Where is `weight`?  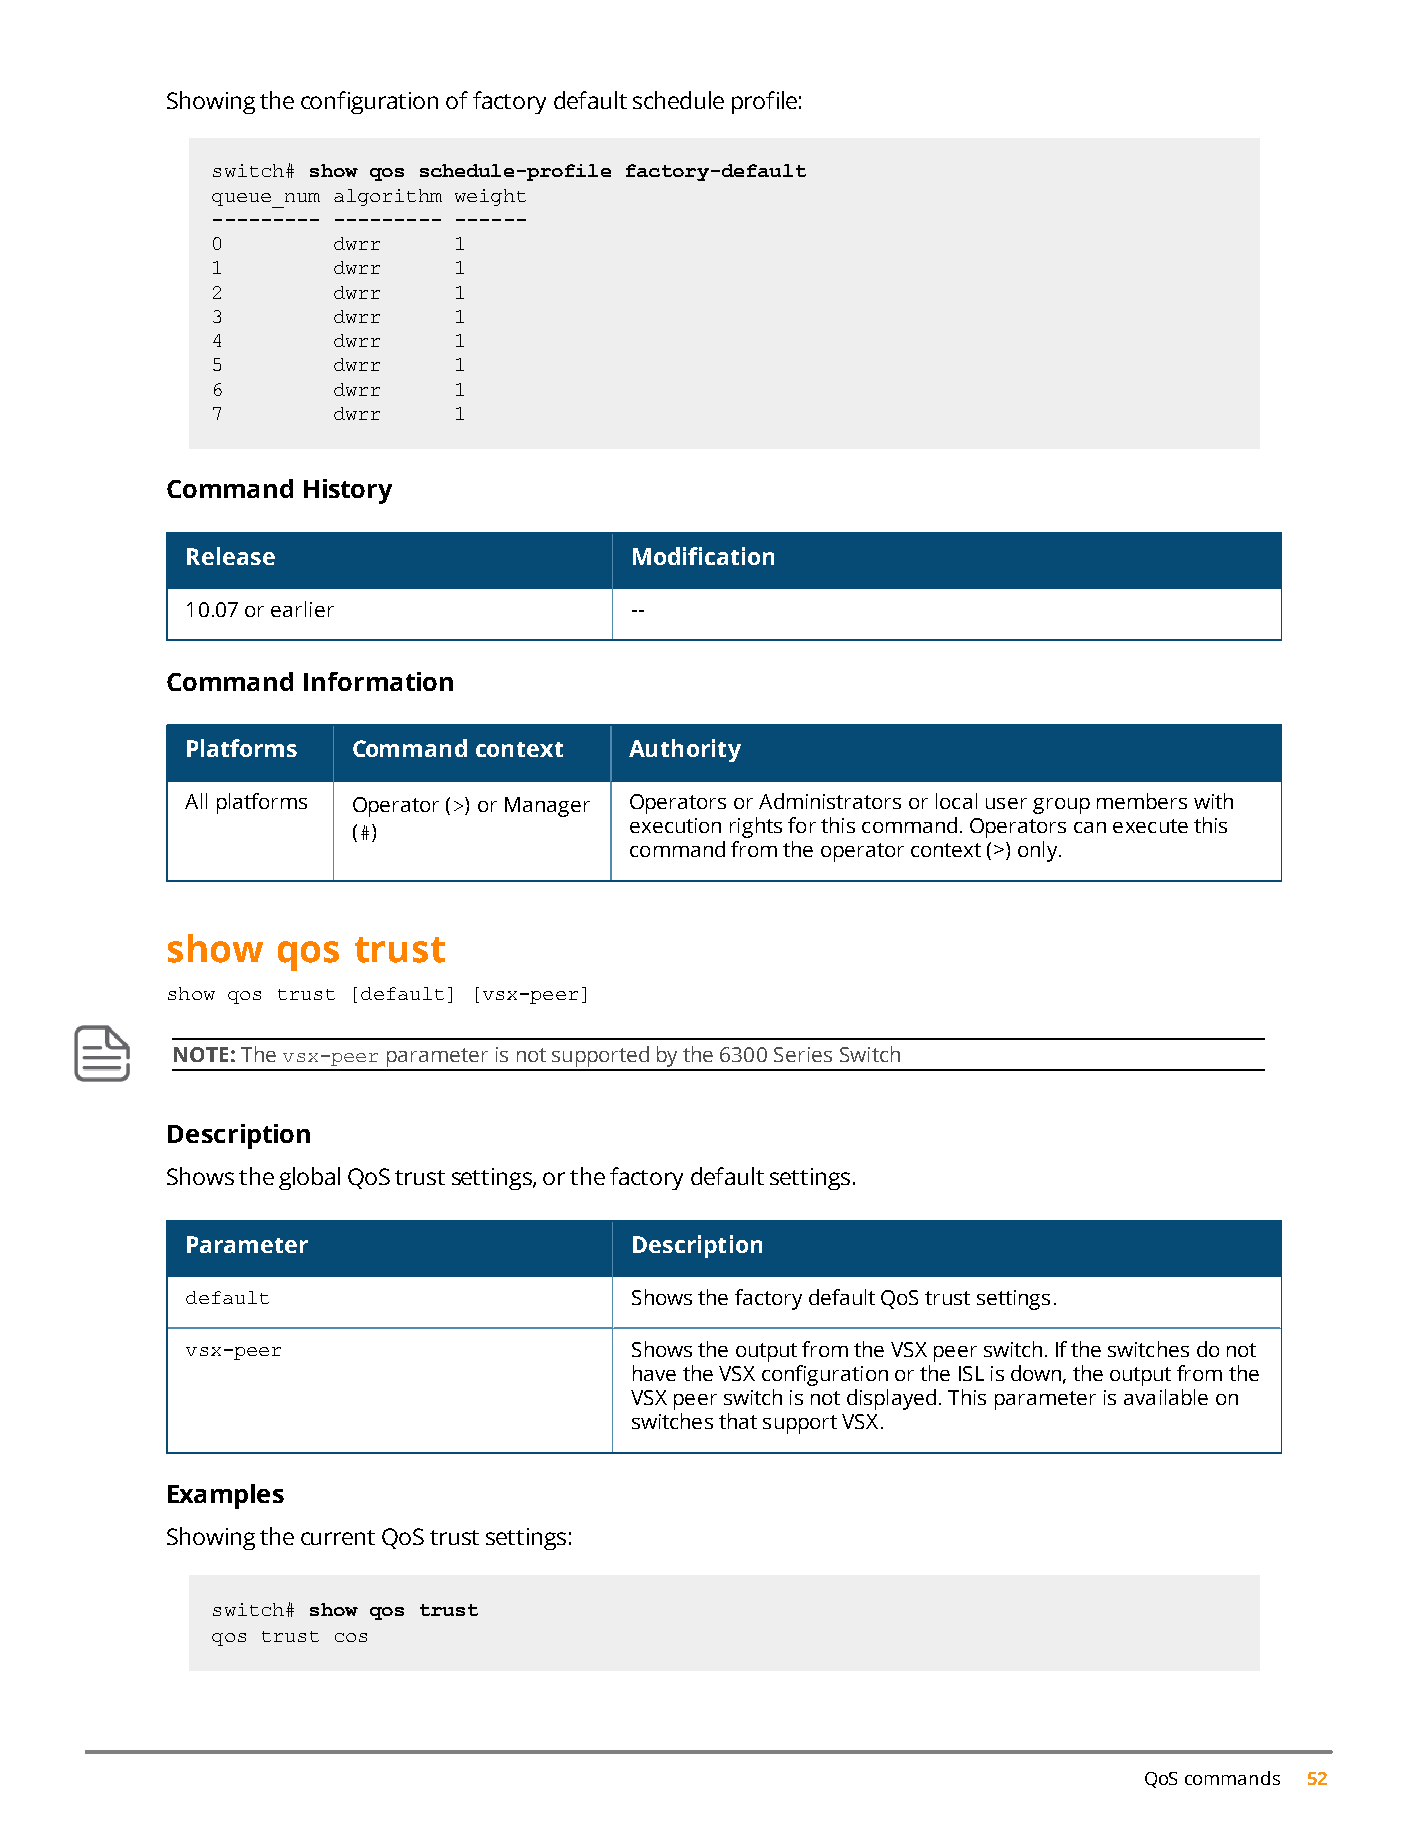
weight is located at coordinates (490, 197).
